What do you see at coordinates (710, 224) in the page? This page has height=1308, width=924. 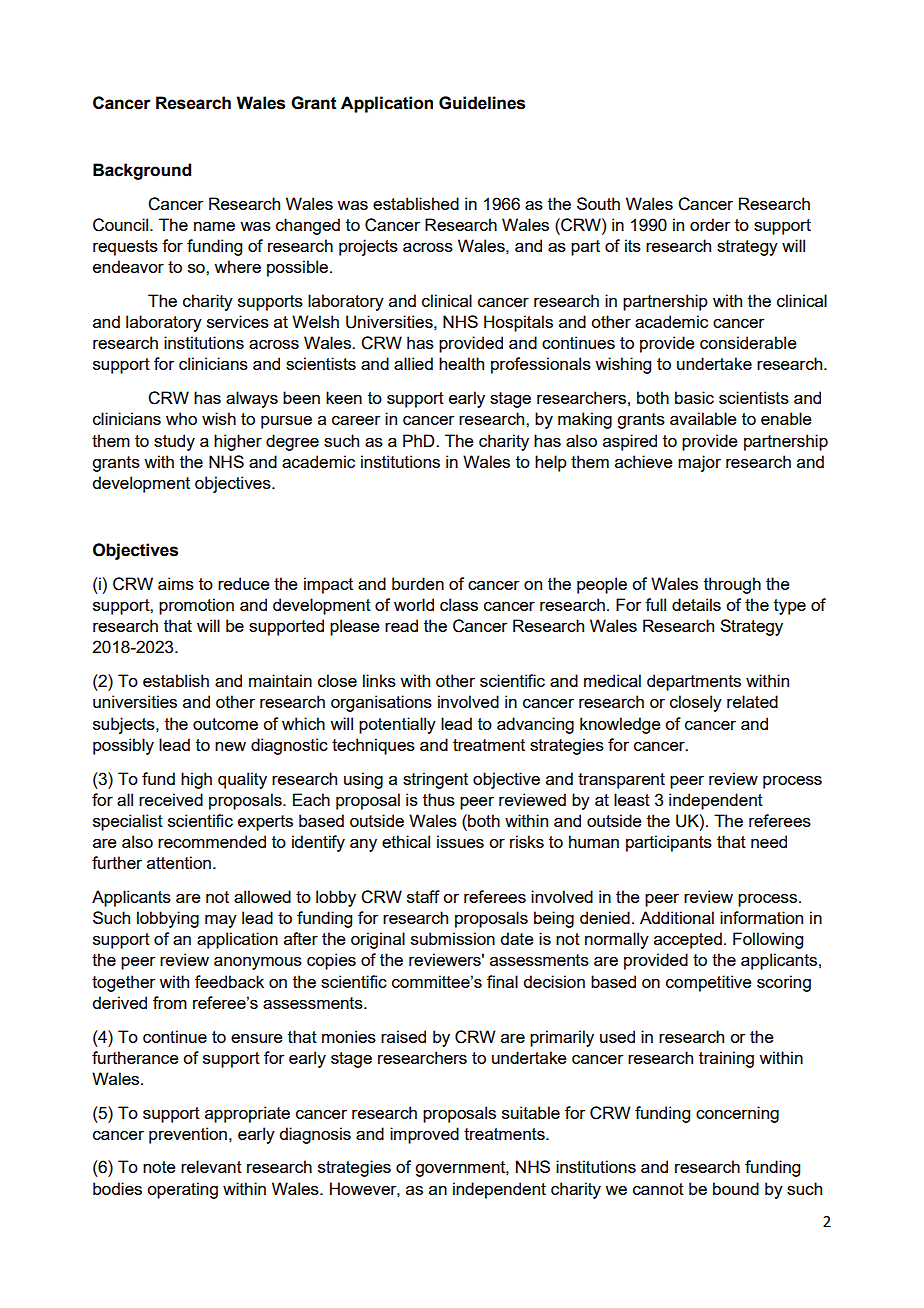 I see `order` at bounding box center [710, 224].
